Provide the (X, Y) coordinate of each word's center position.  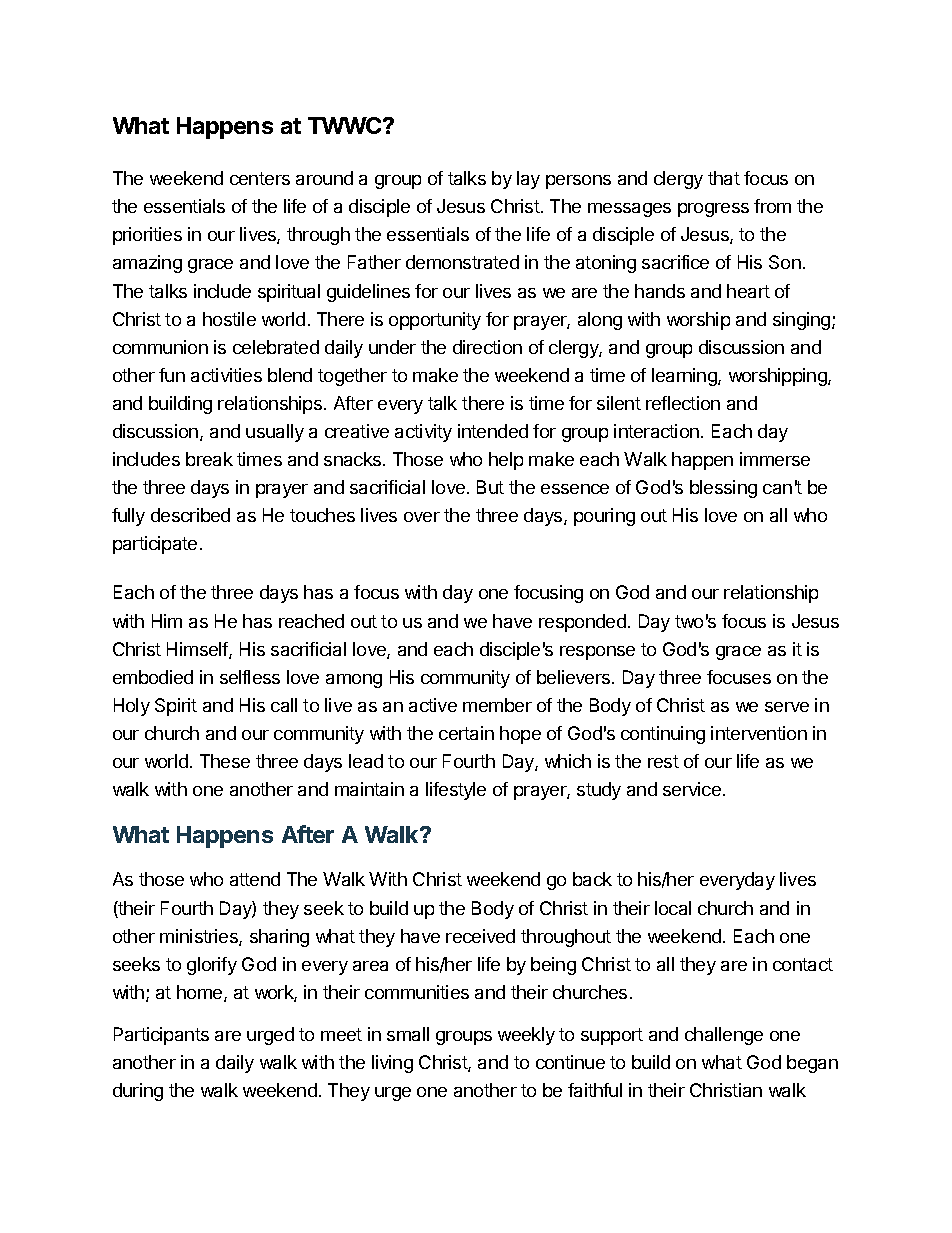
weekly (526, 1036)
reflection (683, 403)
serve (787, 707)
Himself (198, 650)
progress (713, 210)
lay (528, 180)
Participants (161, 1036)
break (209, 459)
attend (255, 879)
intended (493, 431)
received (480, 936)
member (497, 705)
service (692, 789)
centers (260, 178)
